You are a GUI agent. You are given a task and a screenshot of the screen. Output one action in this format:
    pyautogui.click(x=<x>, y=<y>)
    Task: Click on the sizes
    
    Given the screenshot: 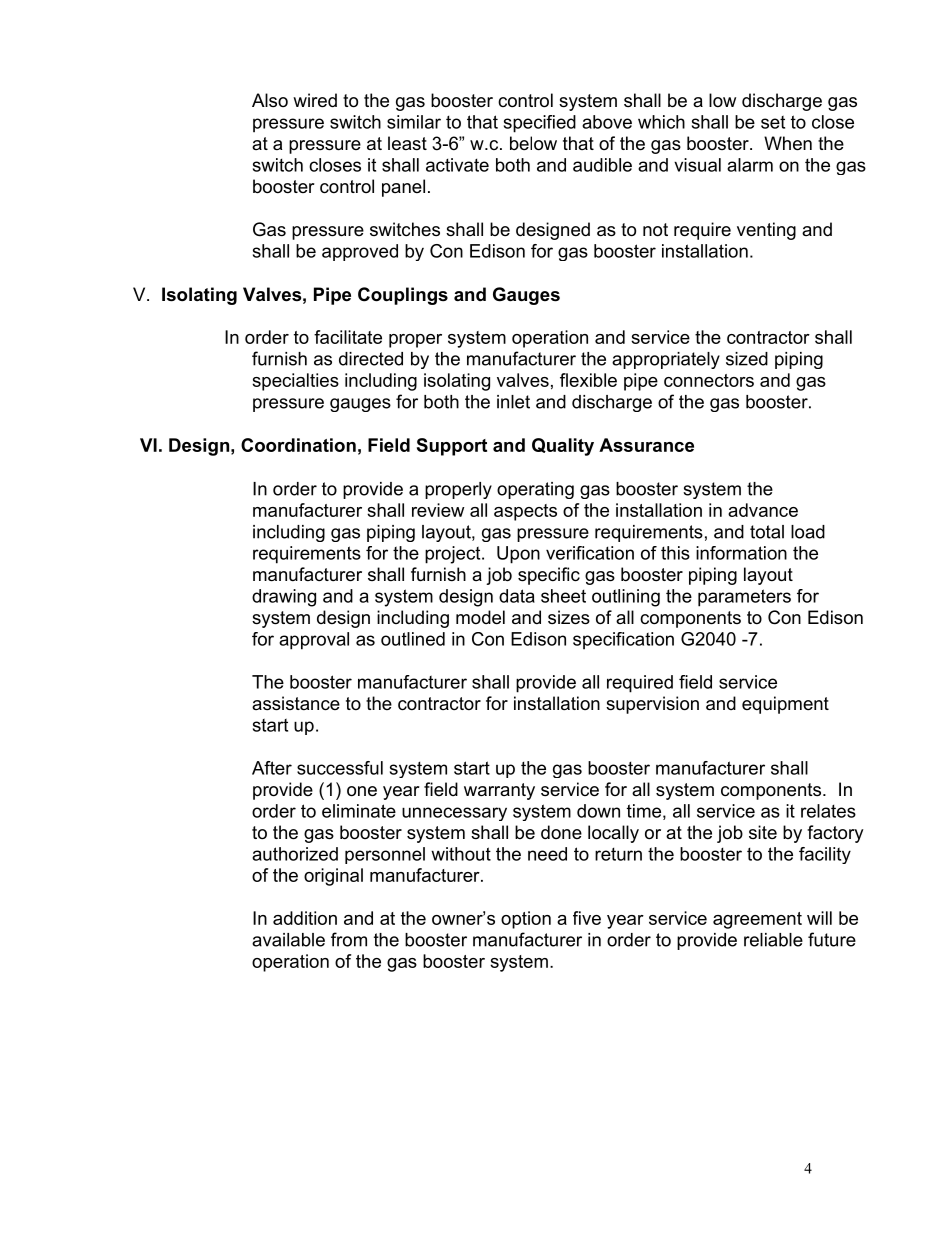 What is the action you would take?
    pyautogui.click(x=569, y=617)
